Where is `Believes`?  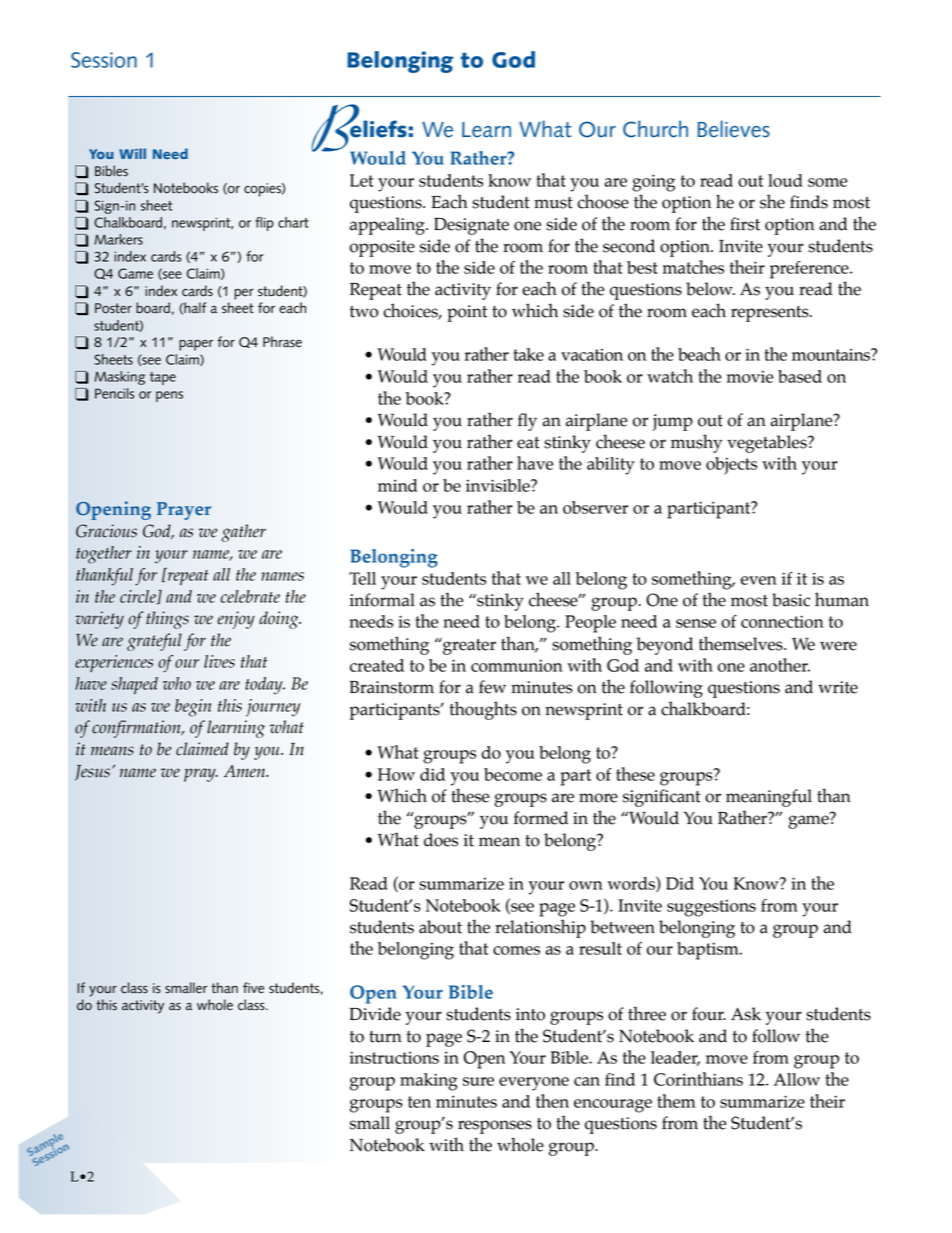
Believes is located at coordinates (734, 129).
